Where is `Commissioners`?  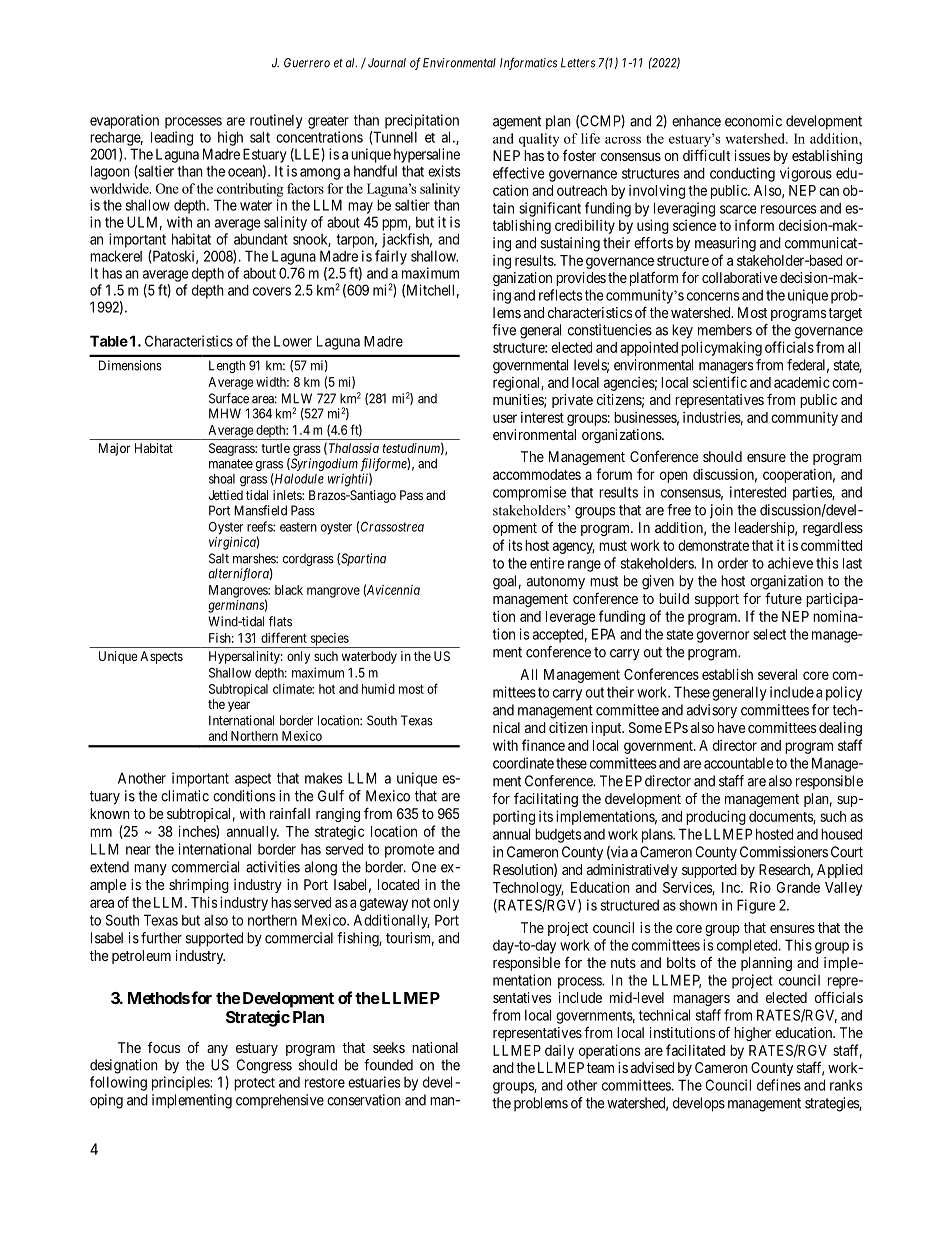 Commissioners is located at coordinates (784, 852).
